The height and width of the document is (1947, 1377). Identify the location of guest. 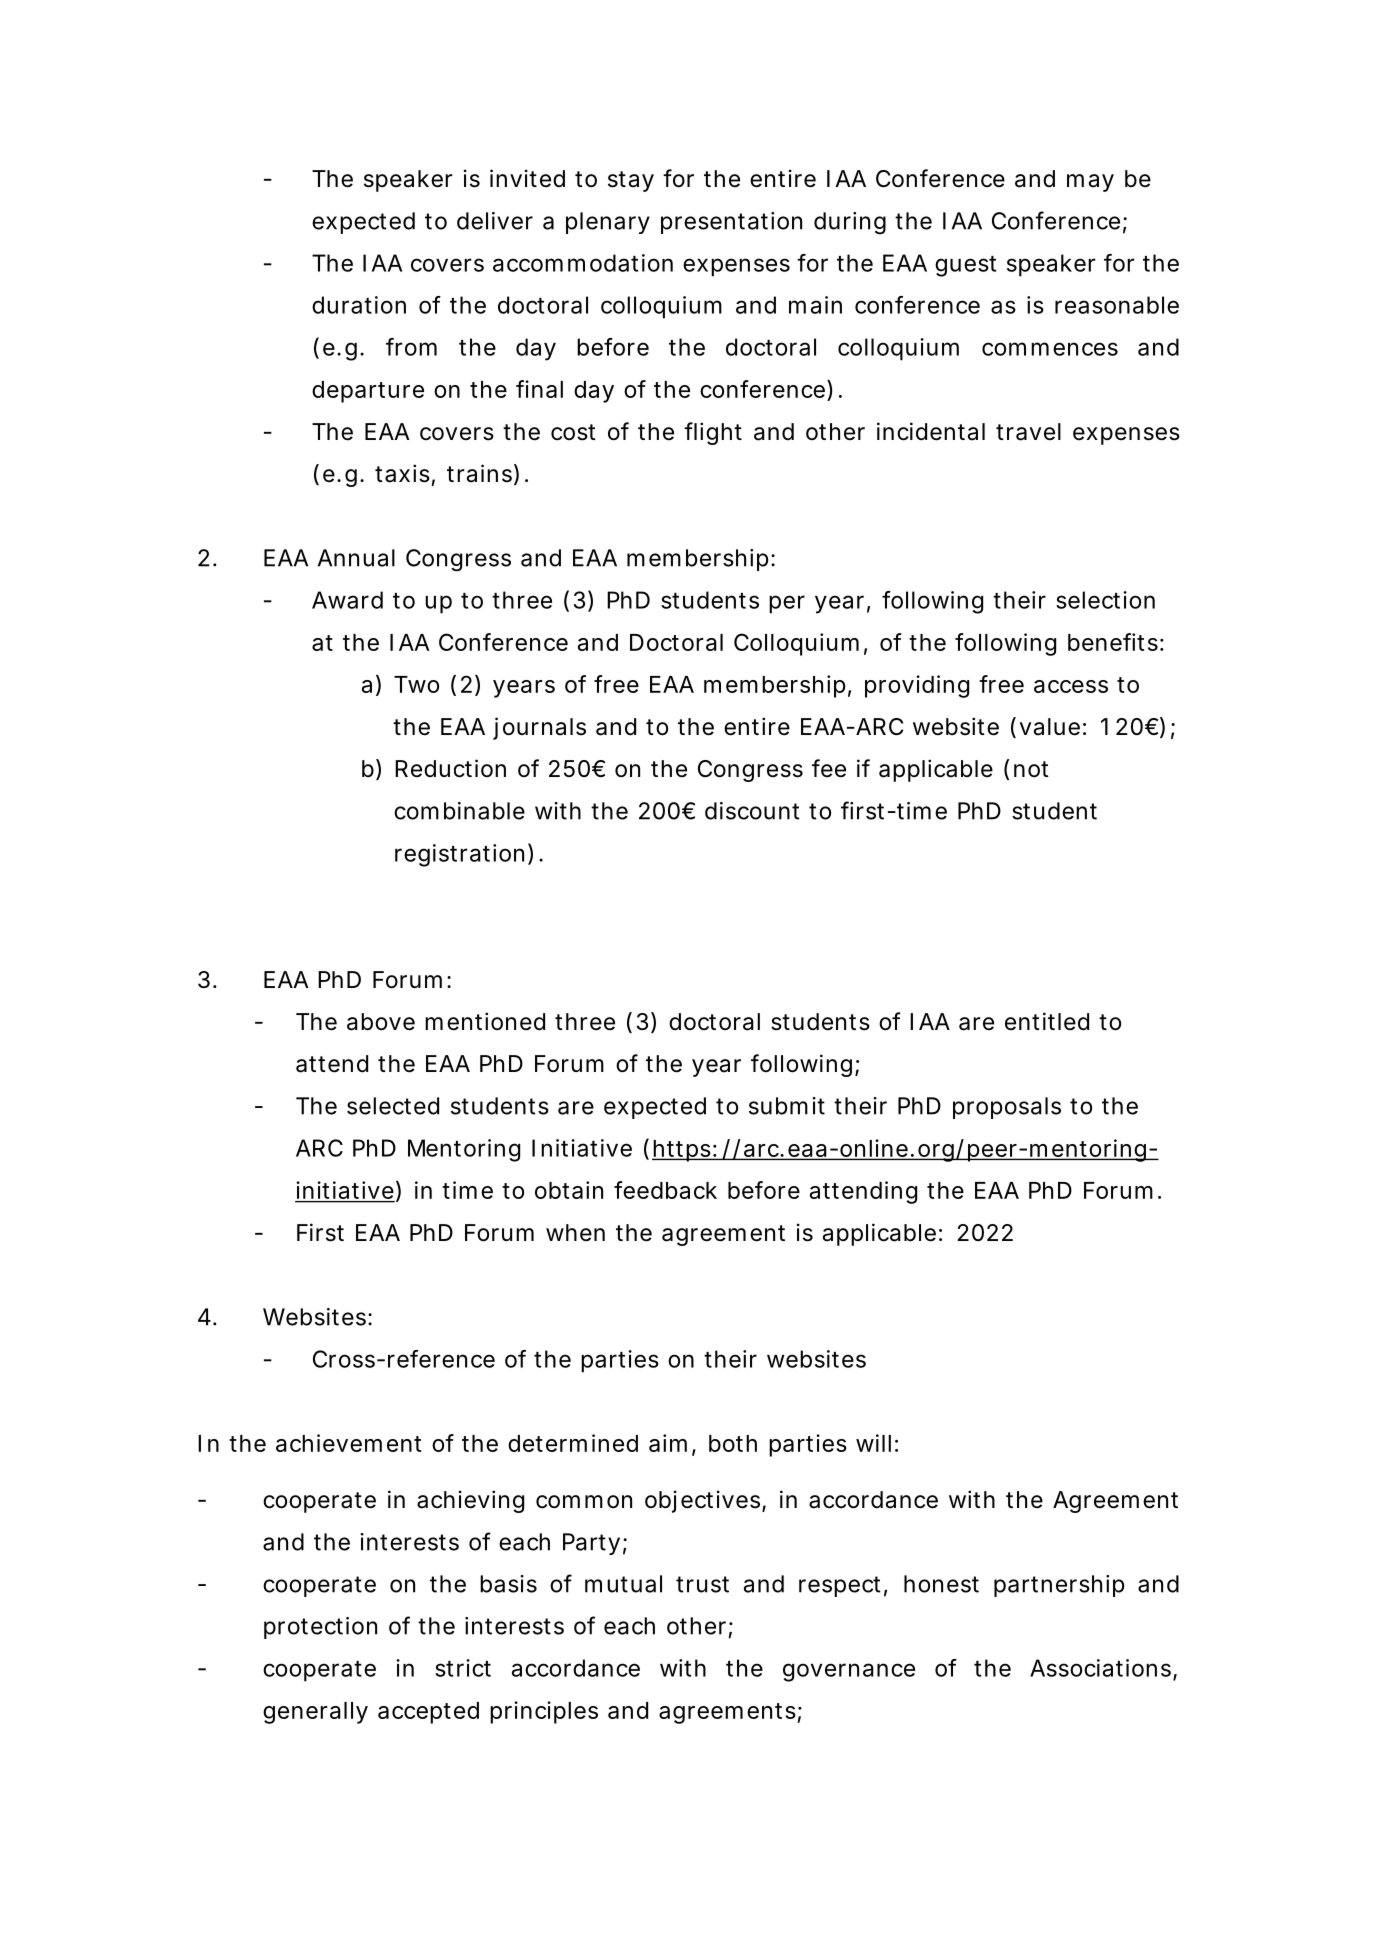
(965, 266).
